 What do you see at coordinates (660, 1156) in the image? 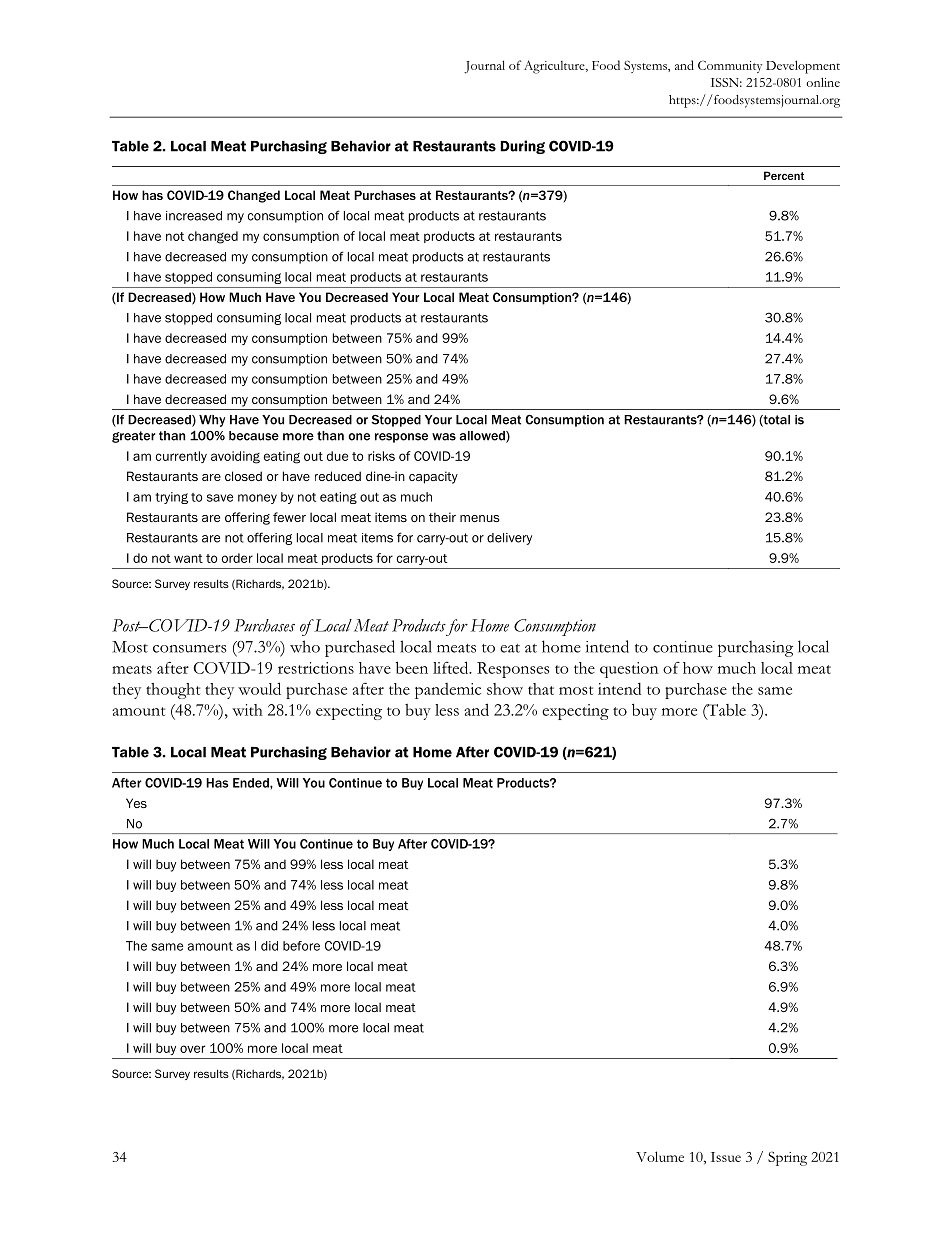
I see `Volume` at bounding box center [660, 1156].
